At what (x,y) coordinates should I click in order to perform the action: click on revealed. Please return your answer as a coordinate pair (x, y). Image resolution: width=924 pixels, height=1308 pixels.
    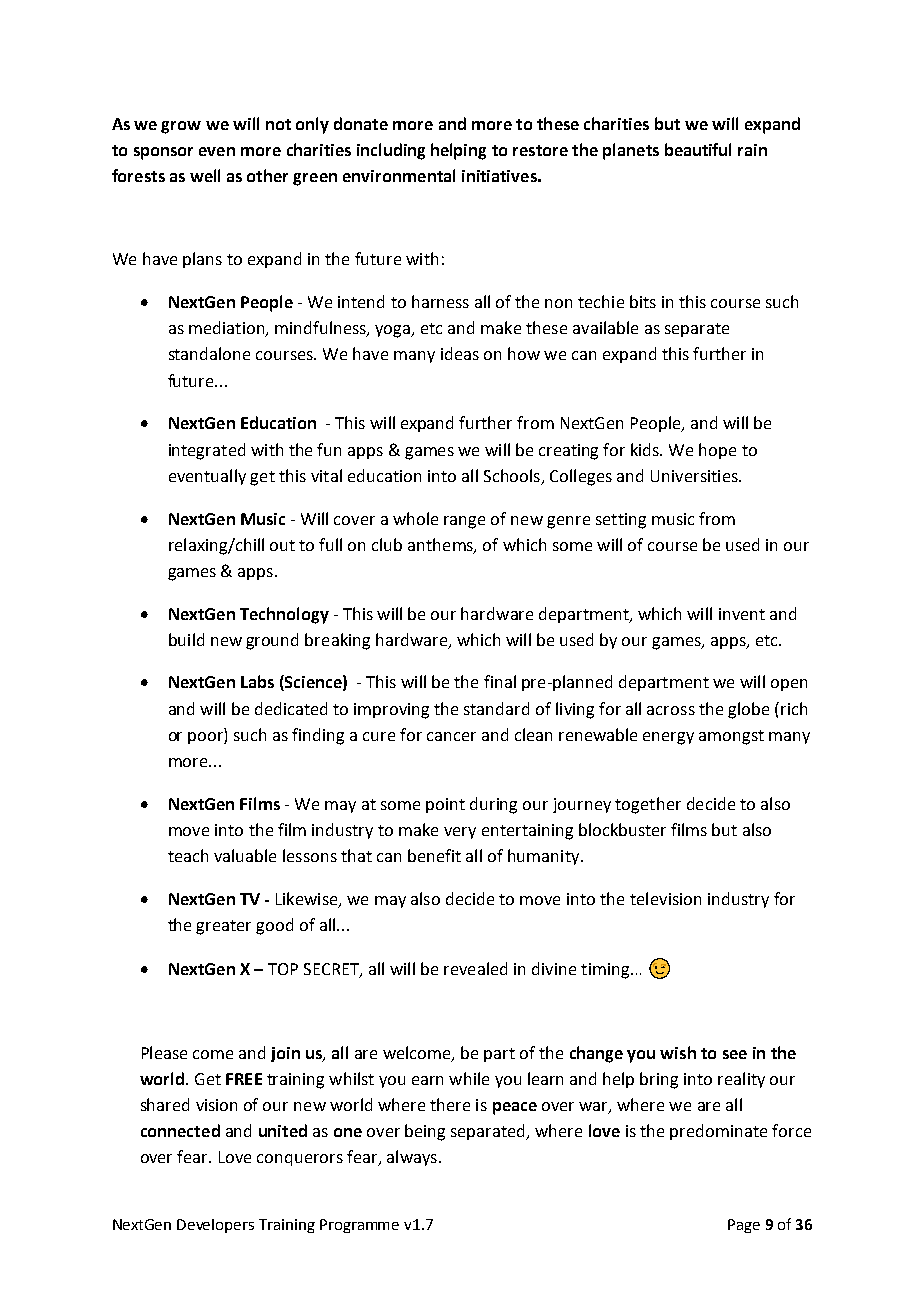
    Looking at the image, I should click on (475, 968).
